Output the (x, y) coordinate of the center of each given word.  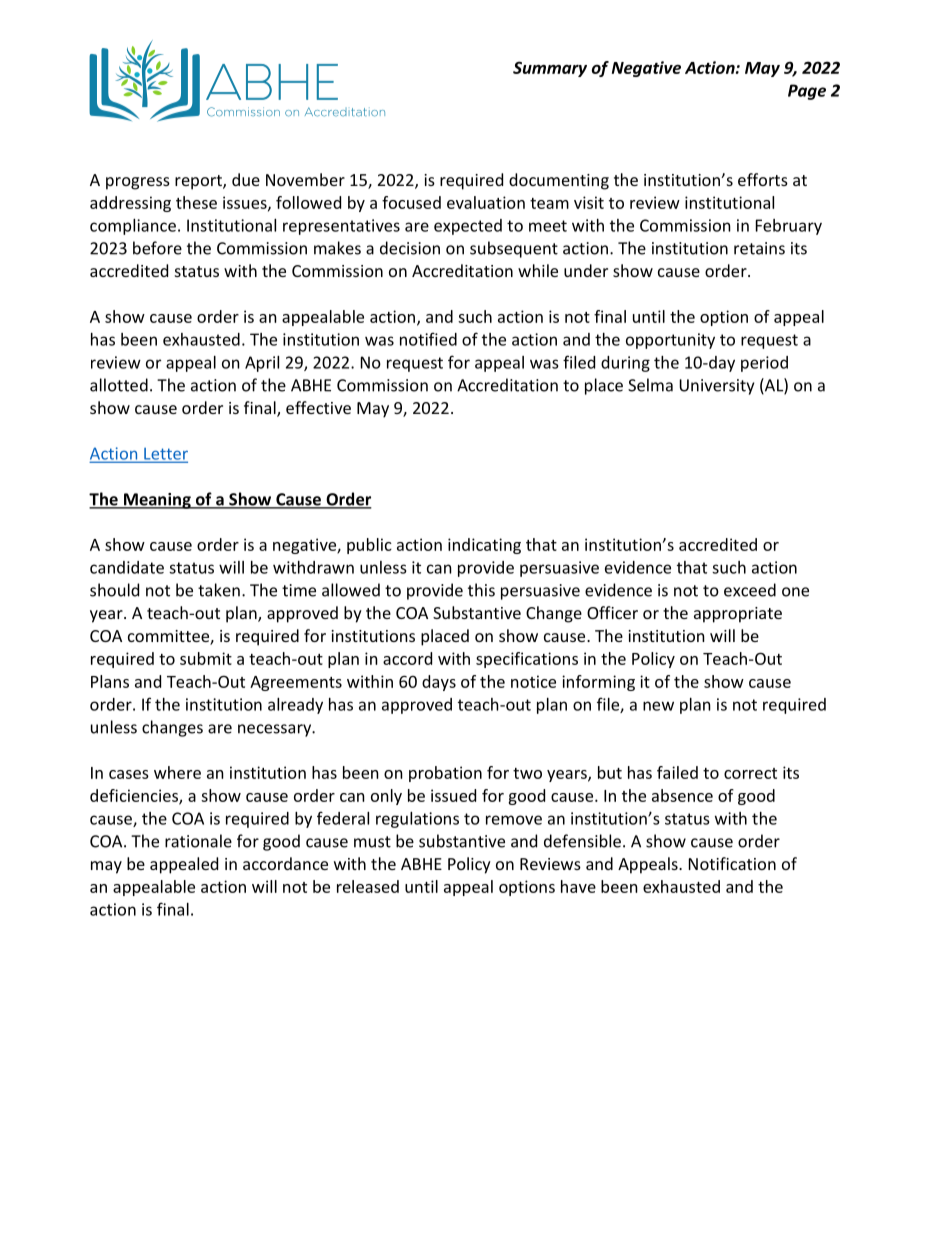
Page (807, 92)
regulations (417, 820)
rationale (198, 841)
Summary (550, 69)
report (199, 182)
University (716, 387)
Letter (165, 455)
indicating (484, 546)
